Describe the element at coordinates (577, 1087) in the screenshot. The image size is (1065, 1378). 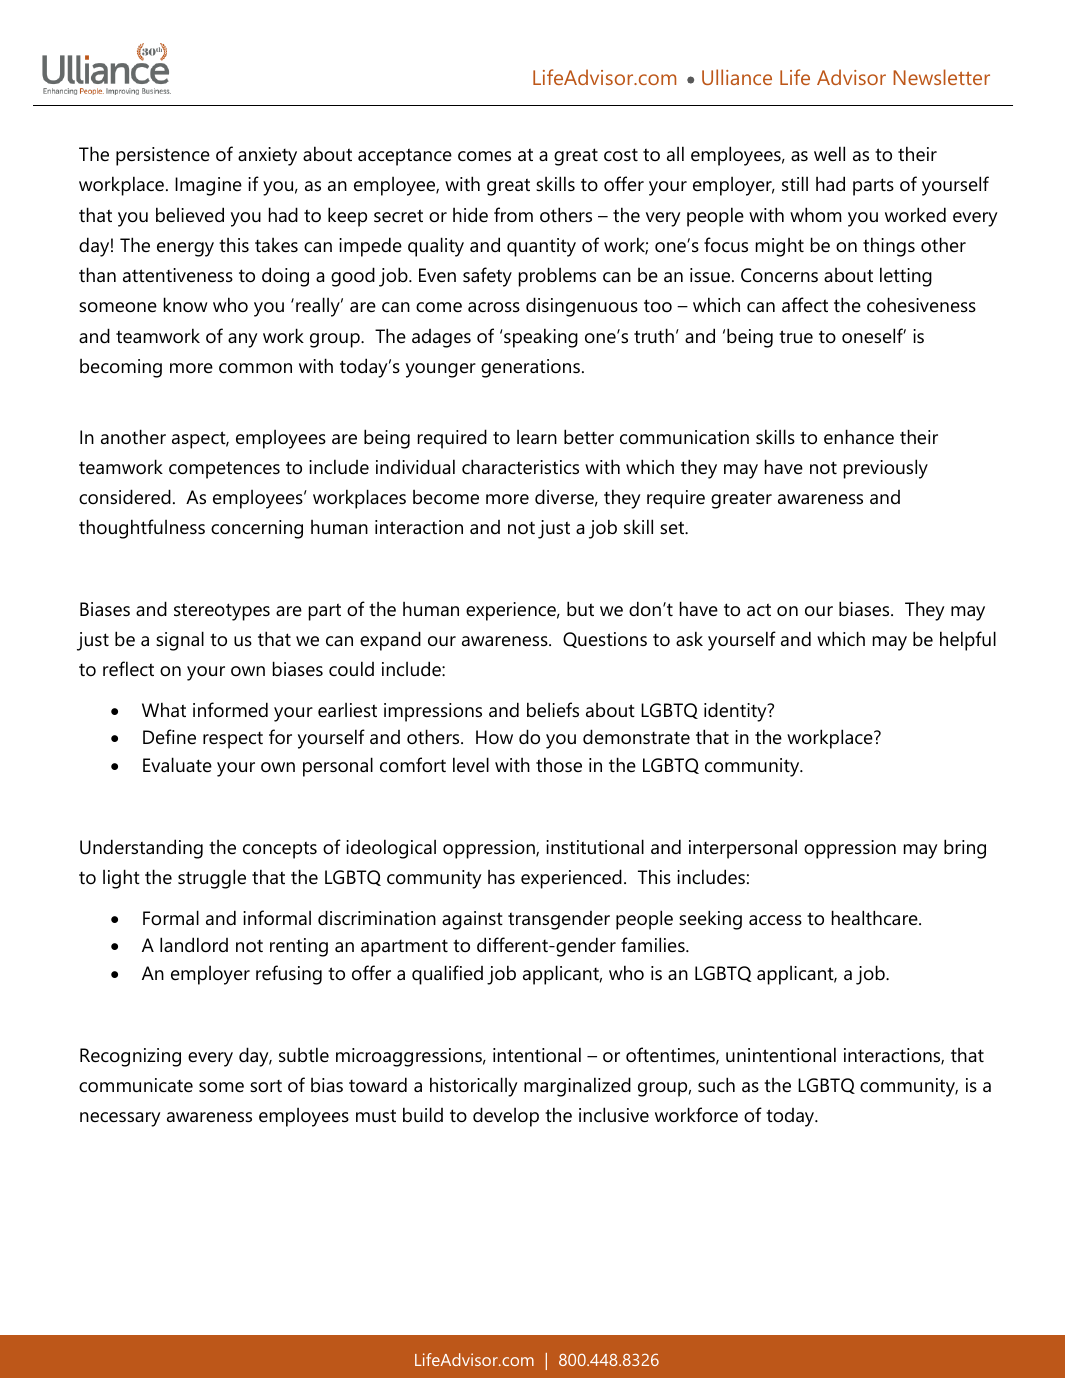
I see `marginalized` at that location.
